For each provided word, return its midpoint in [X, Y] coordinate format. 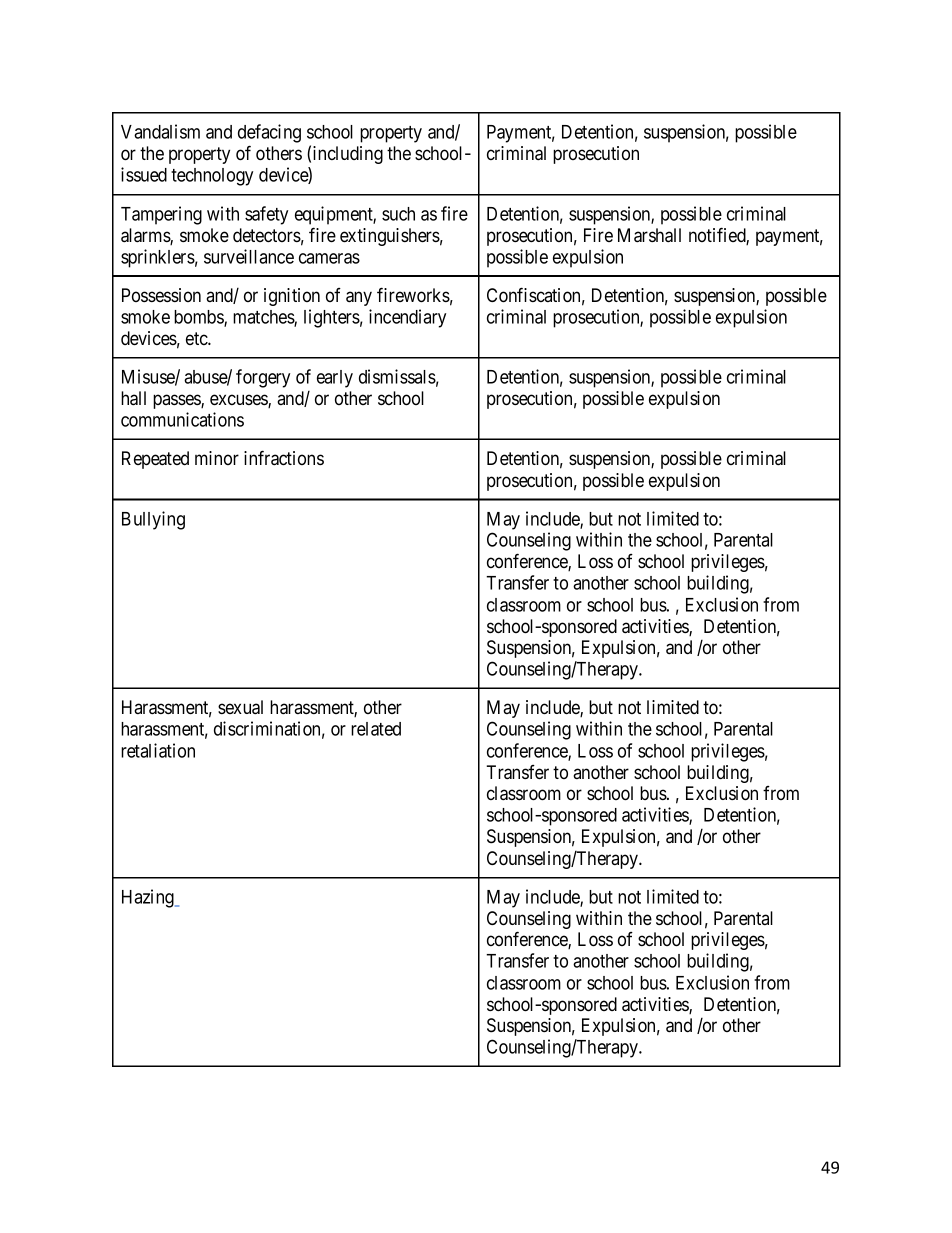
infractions [284, 458]
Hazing [149, 898]
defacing [269, 135]
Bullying [153, 520]
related [376, 729]
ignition [292, 297]
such [398, 214]
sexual [240, 707]
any [359, 298]
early [335, 379]
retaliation [158, 750]
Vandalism [160, 131]
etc [197, 338]
